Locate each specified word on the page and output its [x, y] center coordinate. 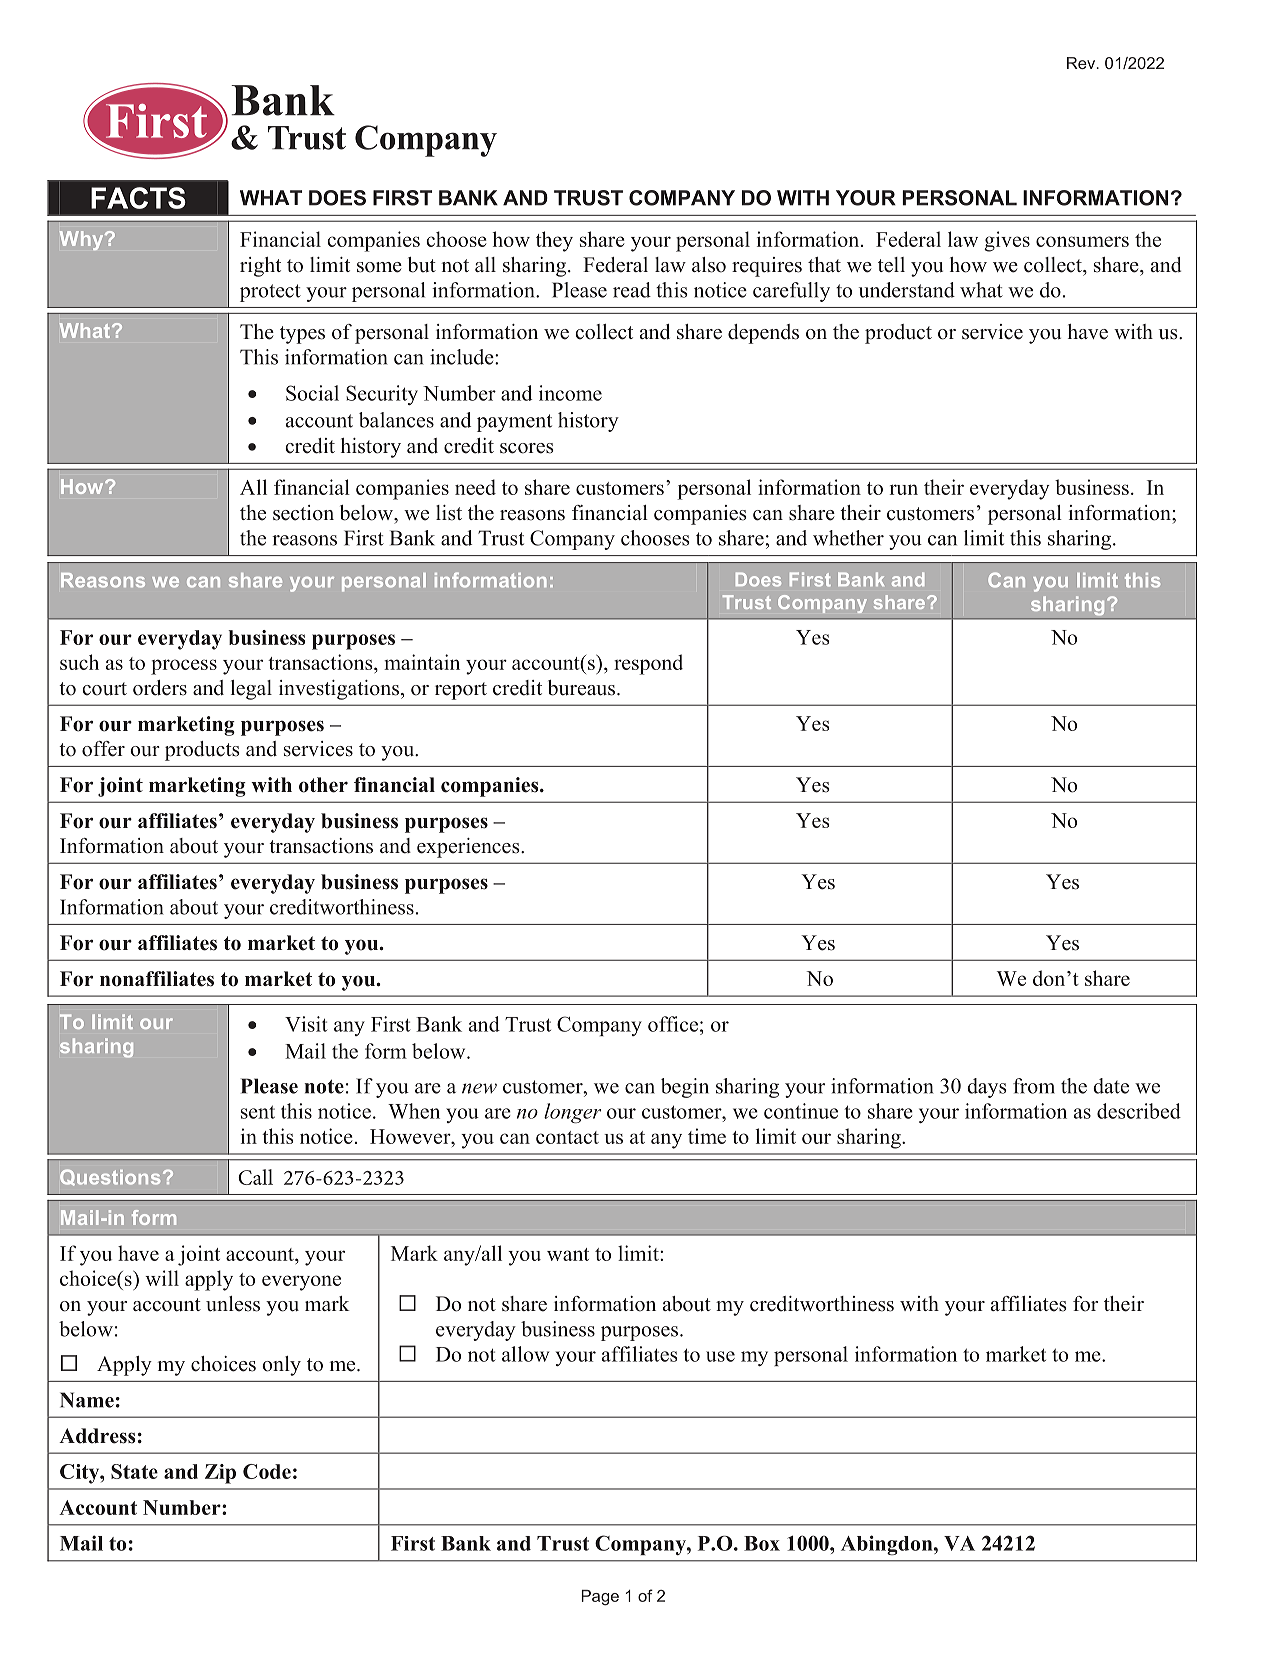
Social [312, 393]
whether [848, 538]
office [673, 1024]
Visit [306, 1024]
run [904, 489]
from [1034, 1086]
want [568, 1254]
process [184, 667]
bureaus [583, 688]
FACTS [138, 198]
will [162, 1278]
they [554, 241]
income [570, 393]
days [987, 1088]
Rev [1082, 63]
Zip [220, 1474]
